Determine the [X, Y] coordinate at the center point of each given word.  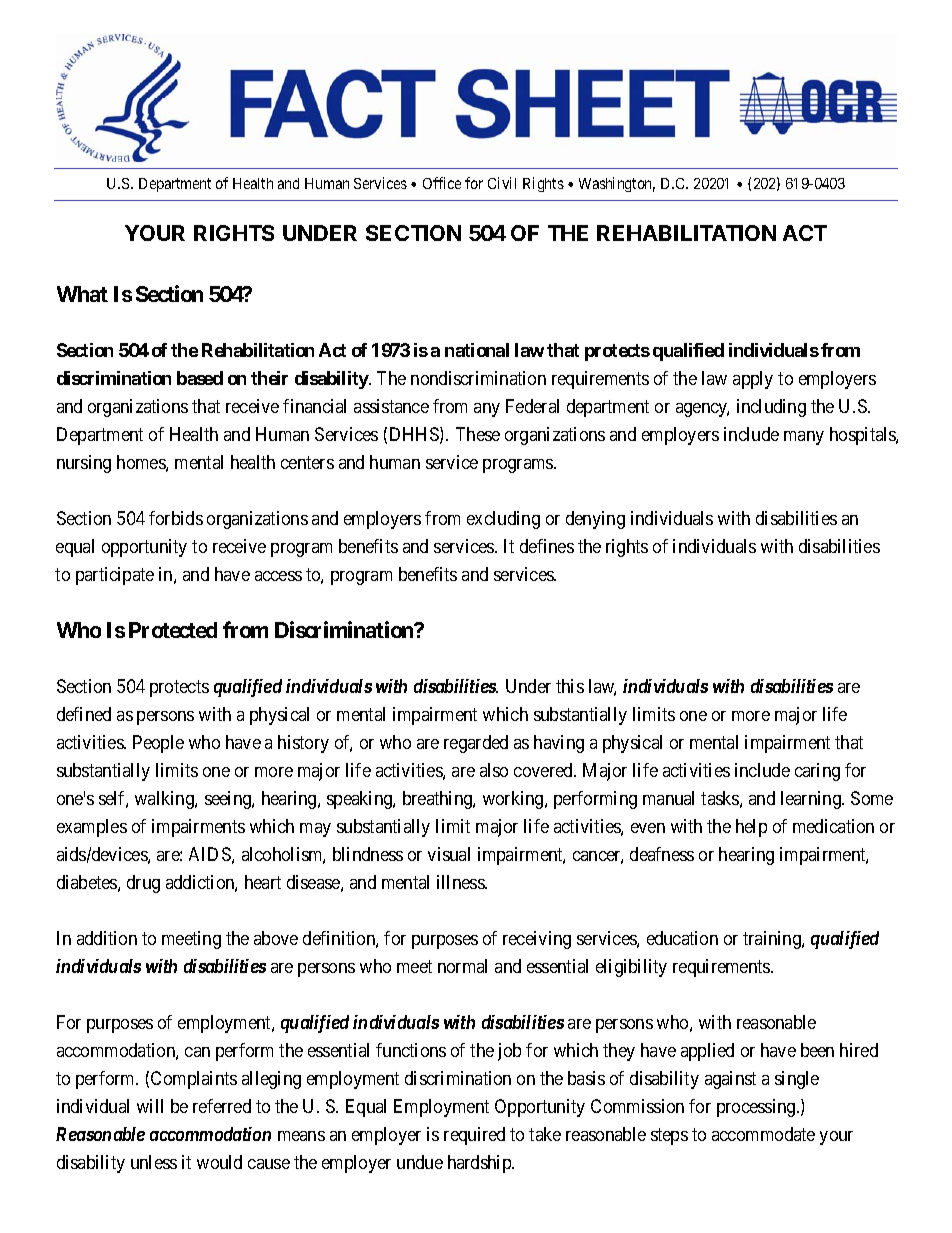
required [474, 1136]
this [570, 686]
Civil [502, 183]
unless [154, 1162]
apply [753, 380]
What [82, 294]
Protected [173, 630]
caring [817, 772]
